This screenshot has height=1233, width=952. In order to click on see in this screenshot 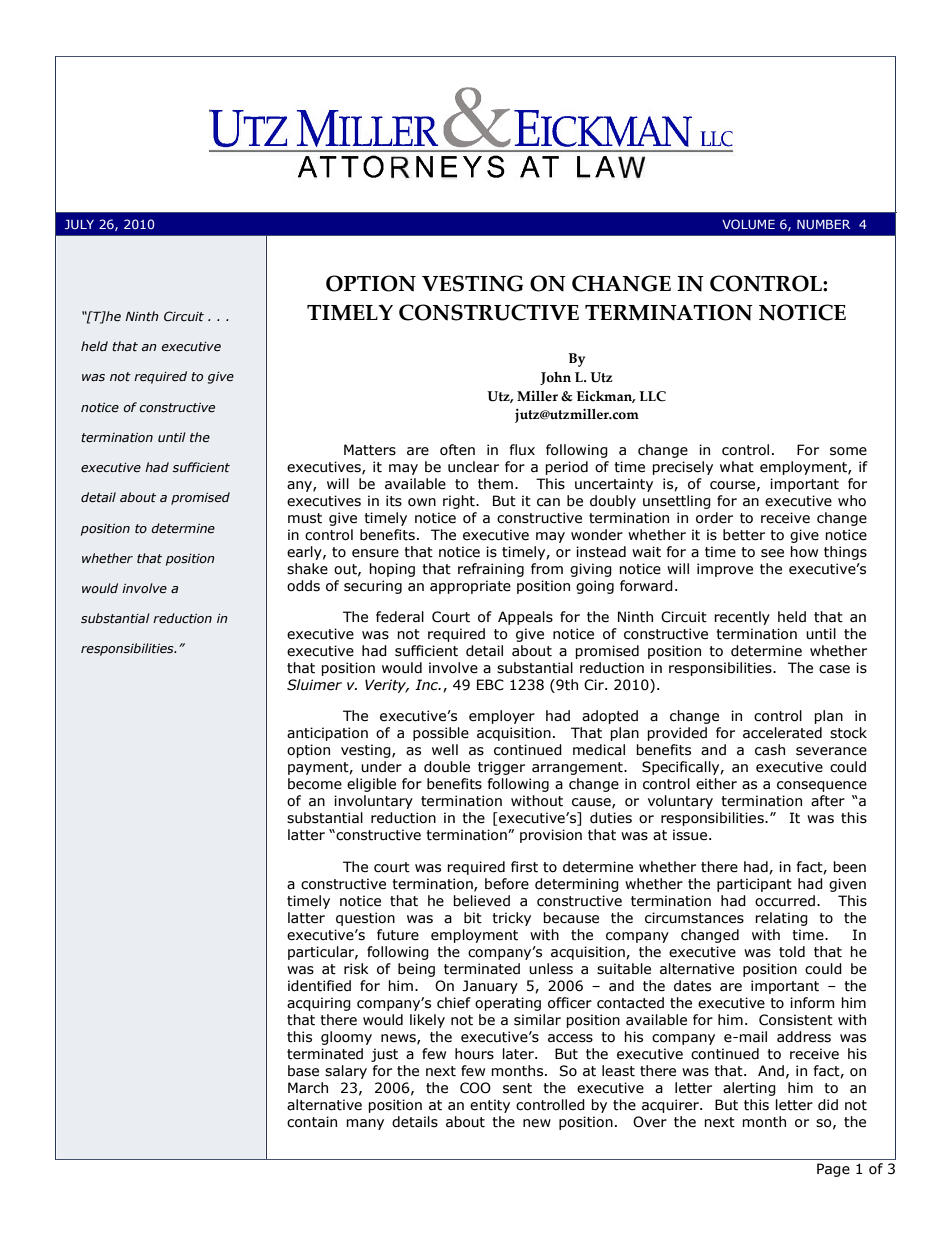, I will do `click(772, 553)`.
